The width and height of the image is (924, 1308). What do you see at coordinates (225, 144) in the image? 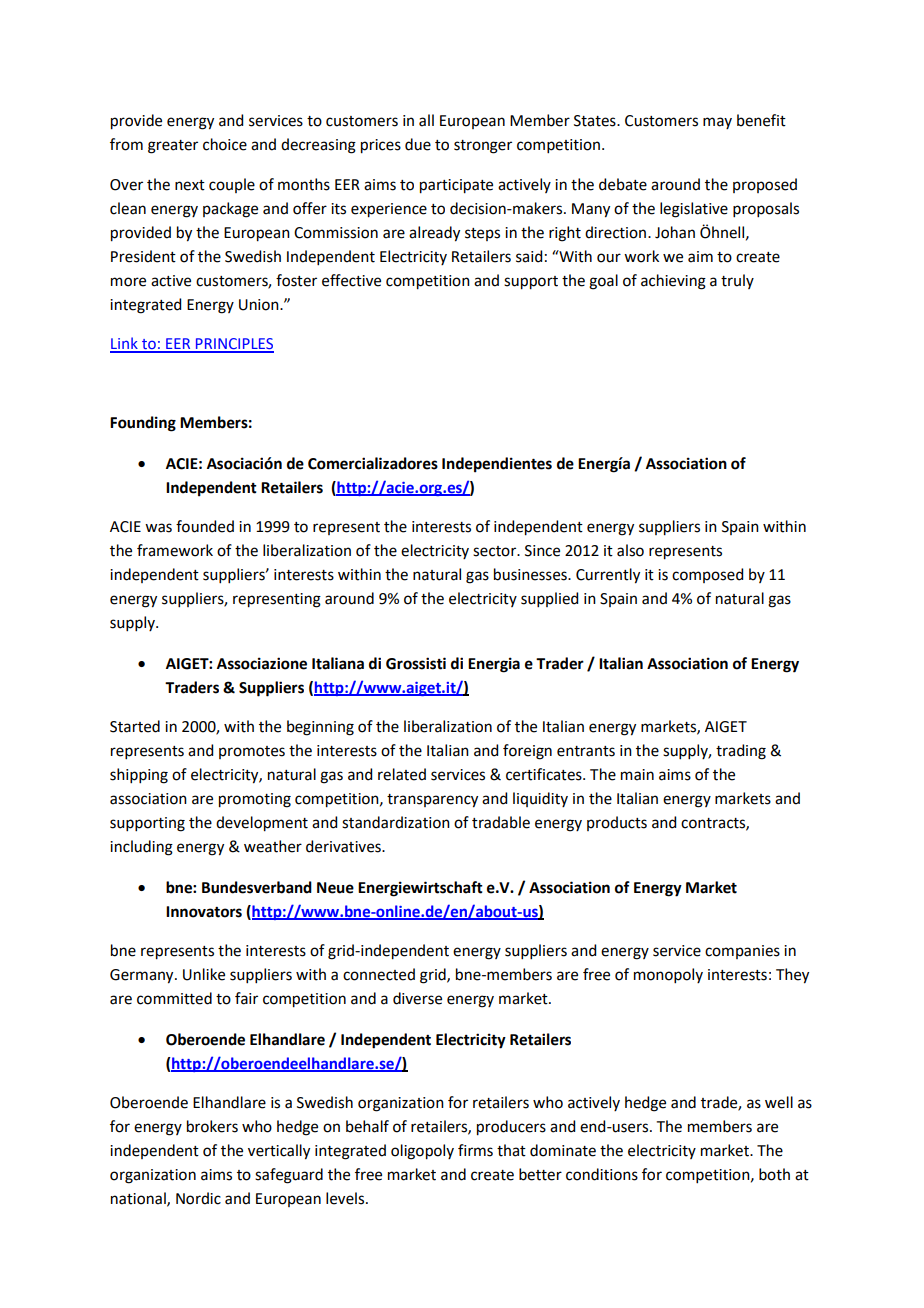
I see `choice` at bounding box center [225, 144].
